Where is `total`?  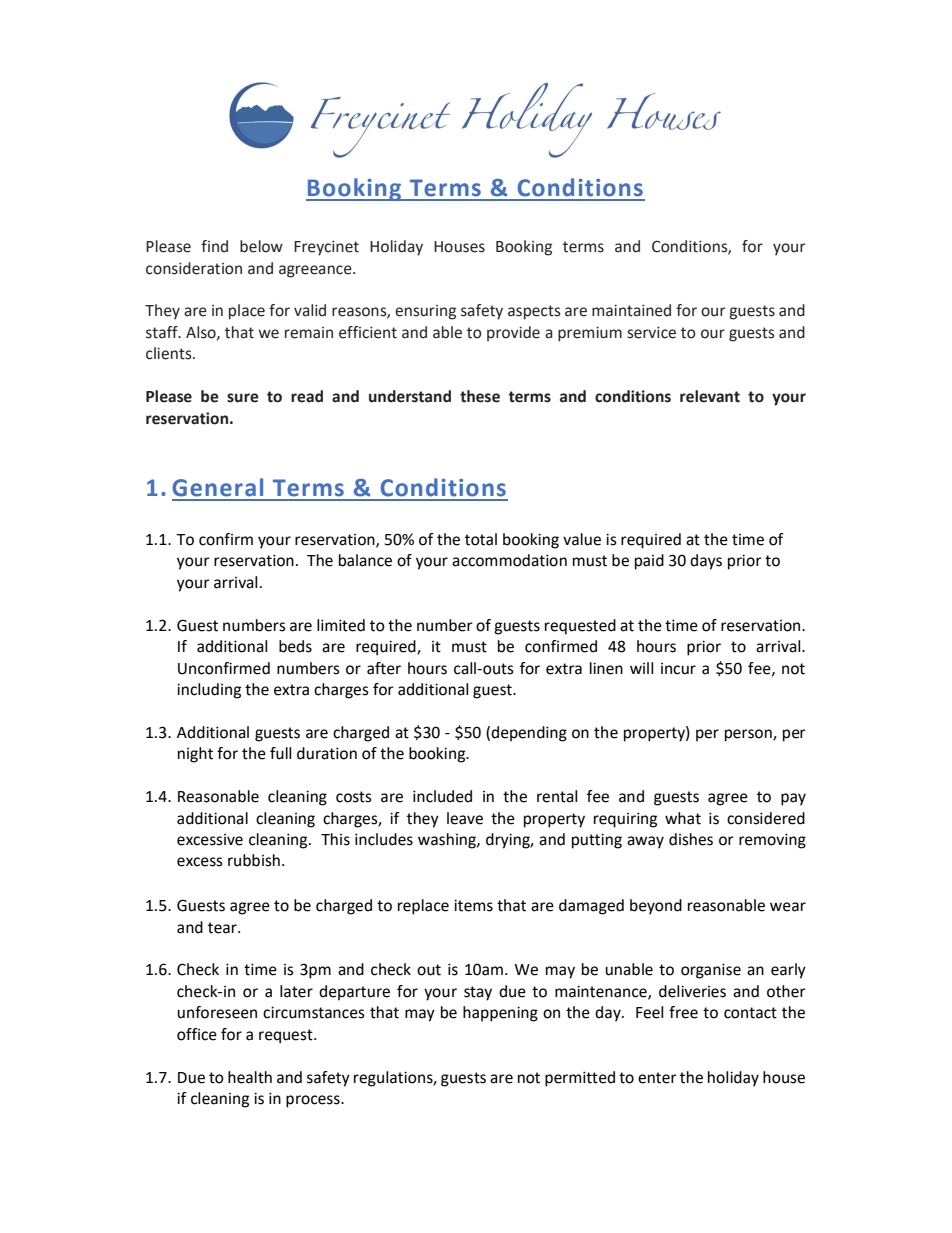 total is located at coordinates (481, 539).
